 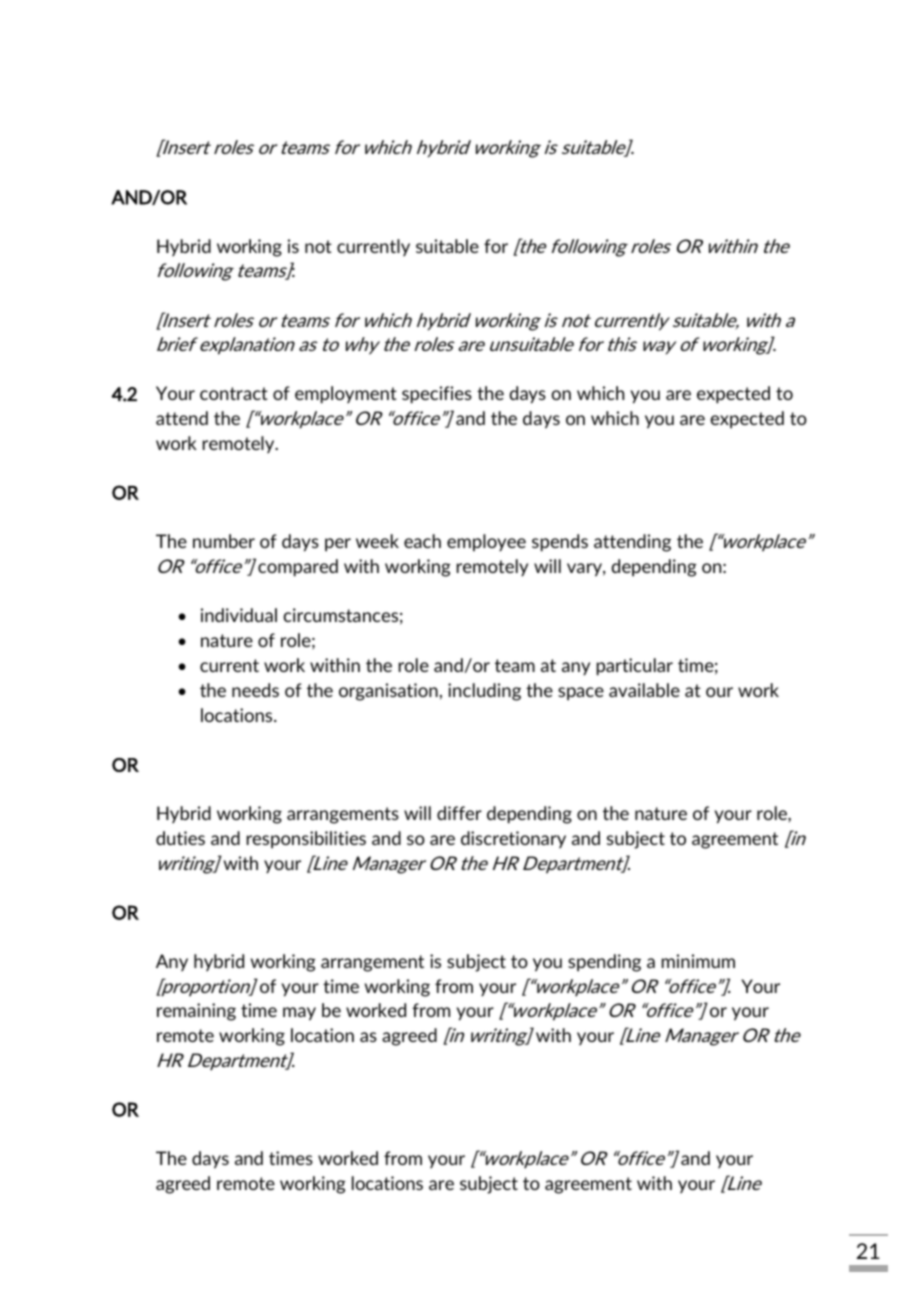 What do you see at coordinates (560, 543) in the screenshot?
I see `spends` at bounding box center [560, 543].
